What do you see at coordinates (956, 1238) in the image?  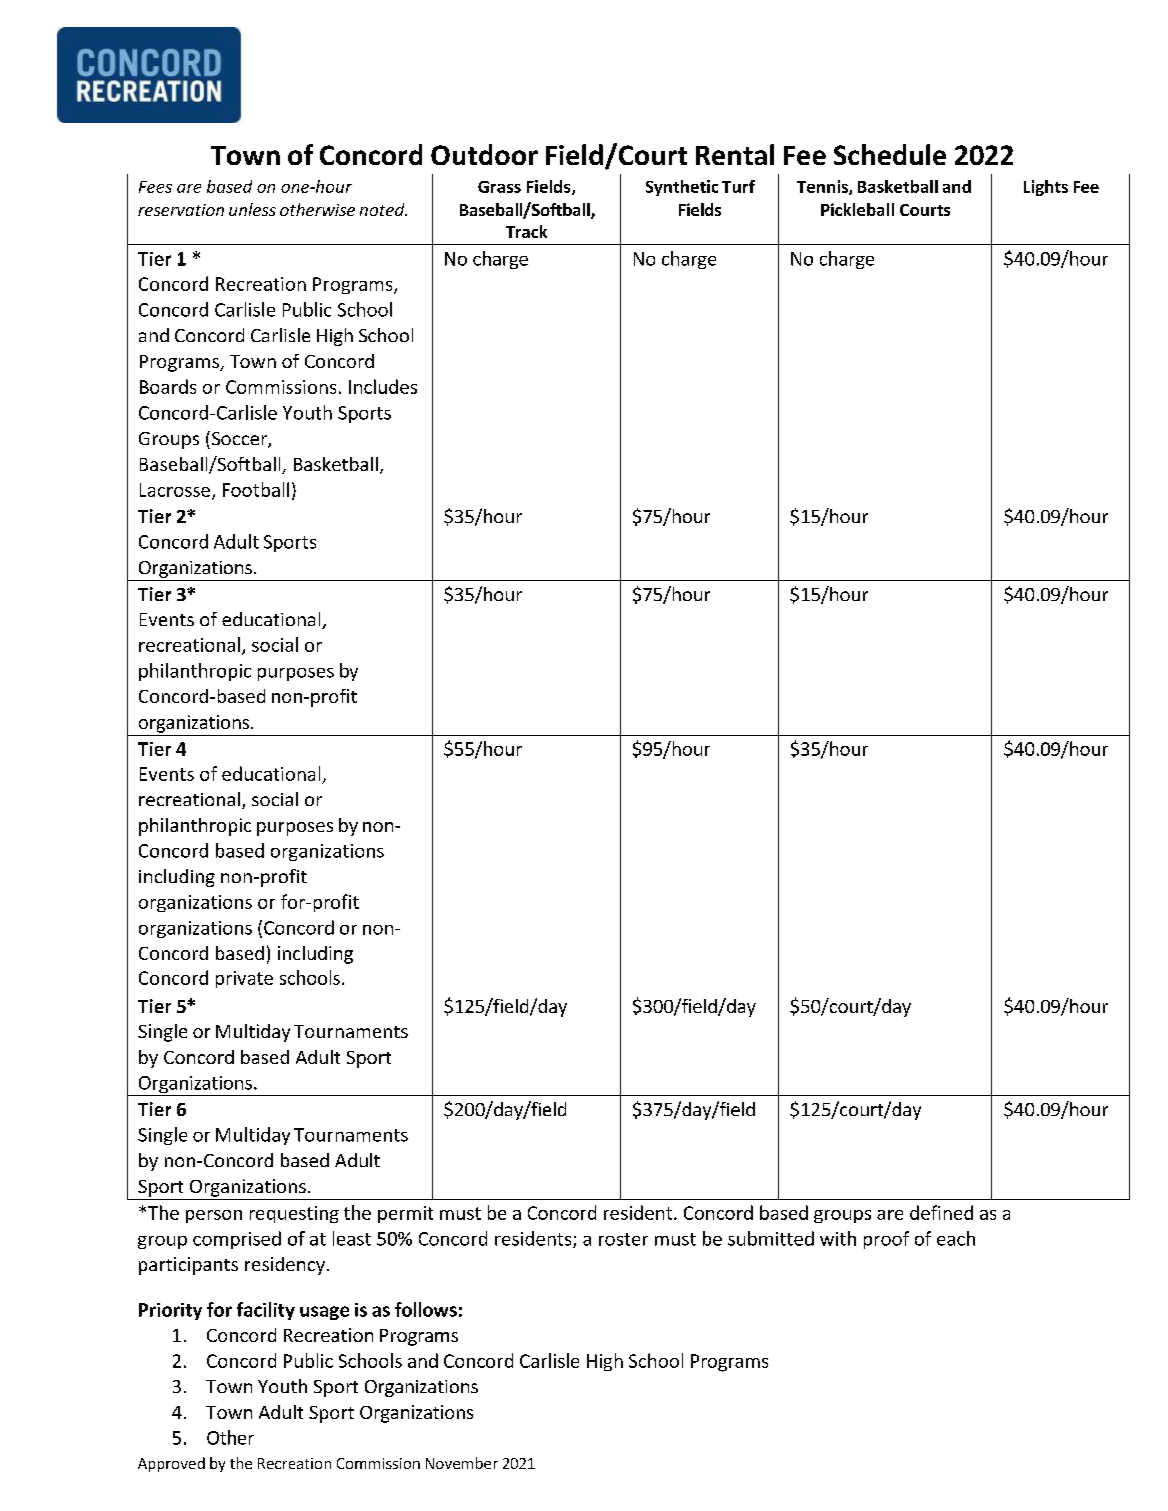 I see `each` at bounding box center [956, 1238].
